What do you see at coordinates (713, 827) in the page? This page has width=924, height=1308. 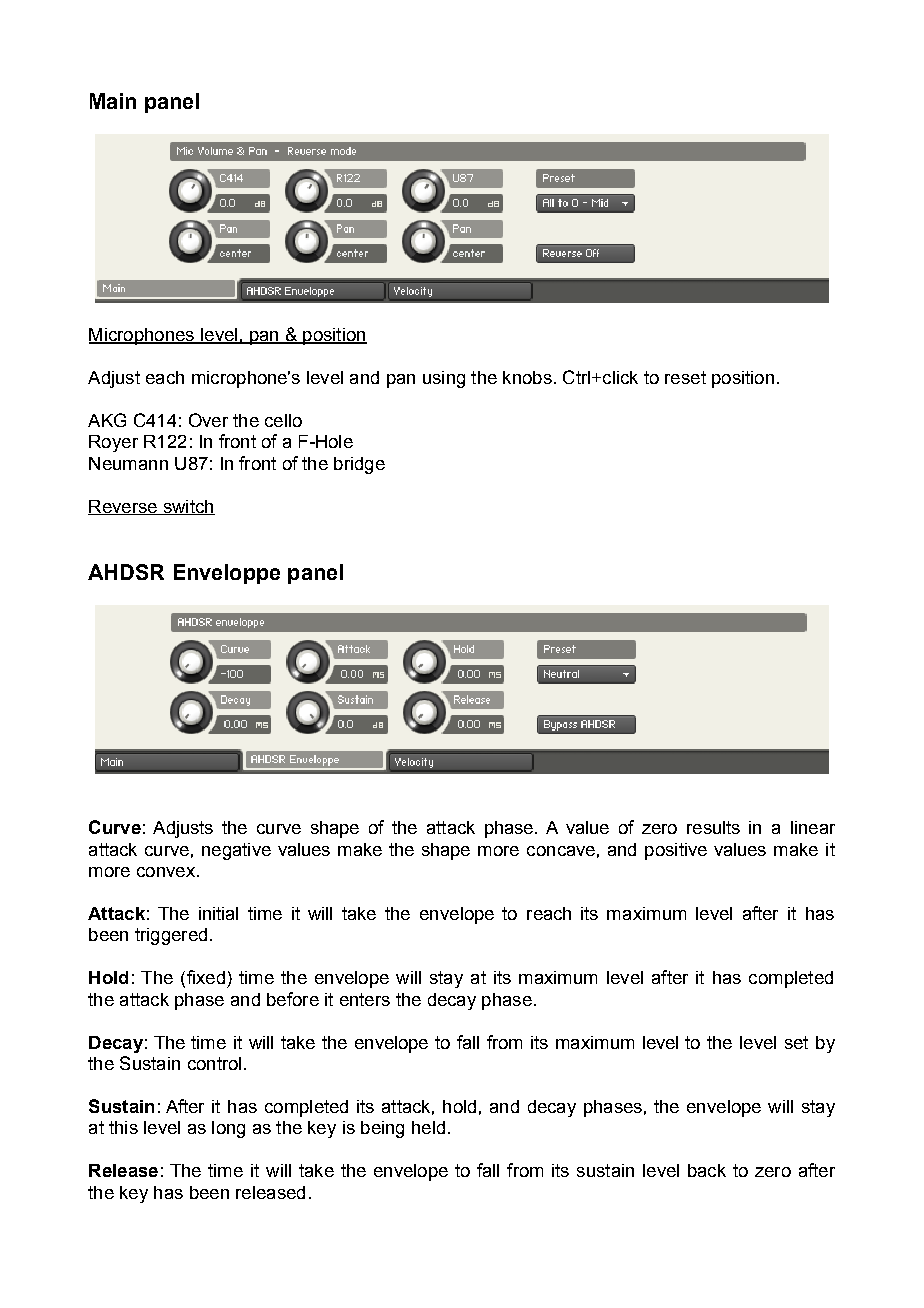 I see `results` at bounding box center [713, 827].
